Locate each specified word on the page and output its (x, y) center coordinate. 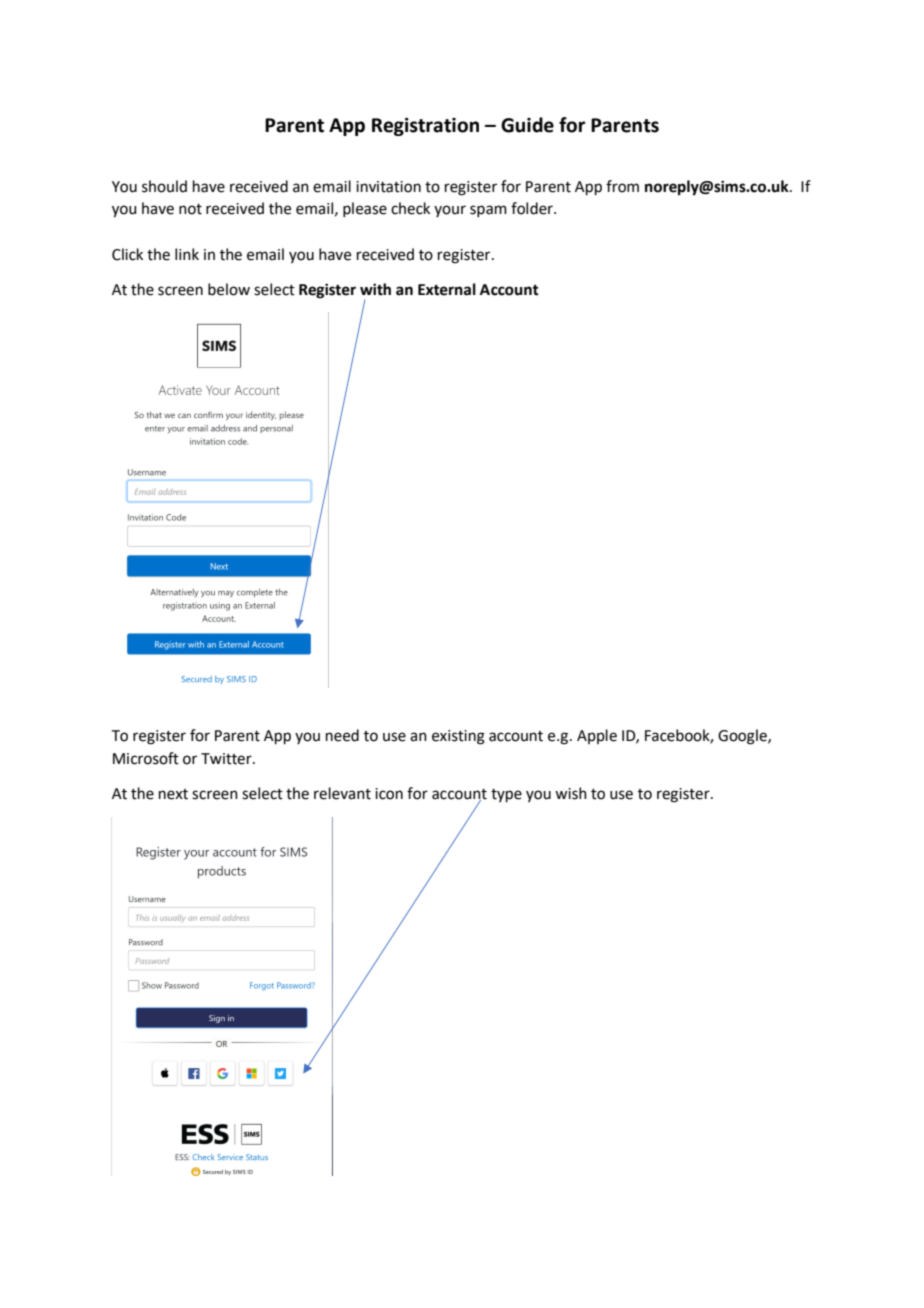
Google (743, 737)
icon (389, 794)
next (173, 794)
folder (533, 208)
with (375, 289)
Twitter (227, 759)
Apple (597, 736)
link (187, 254)
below (229, 289)
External (447, 289)
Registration (425, 127)
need (342, 735)
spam (488, 211)
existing (458, 737)
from (622, 186)
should (164, 186)
